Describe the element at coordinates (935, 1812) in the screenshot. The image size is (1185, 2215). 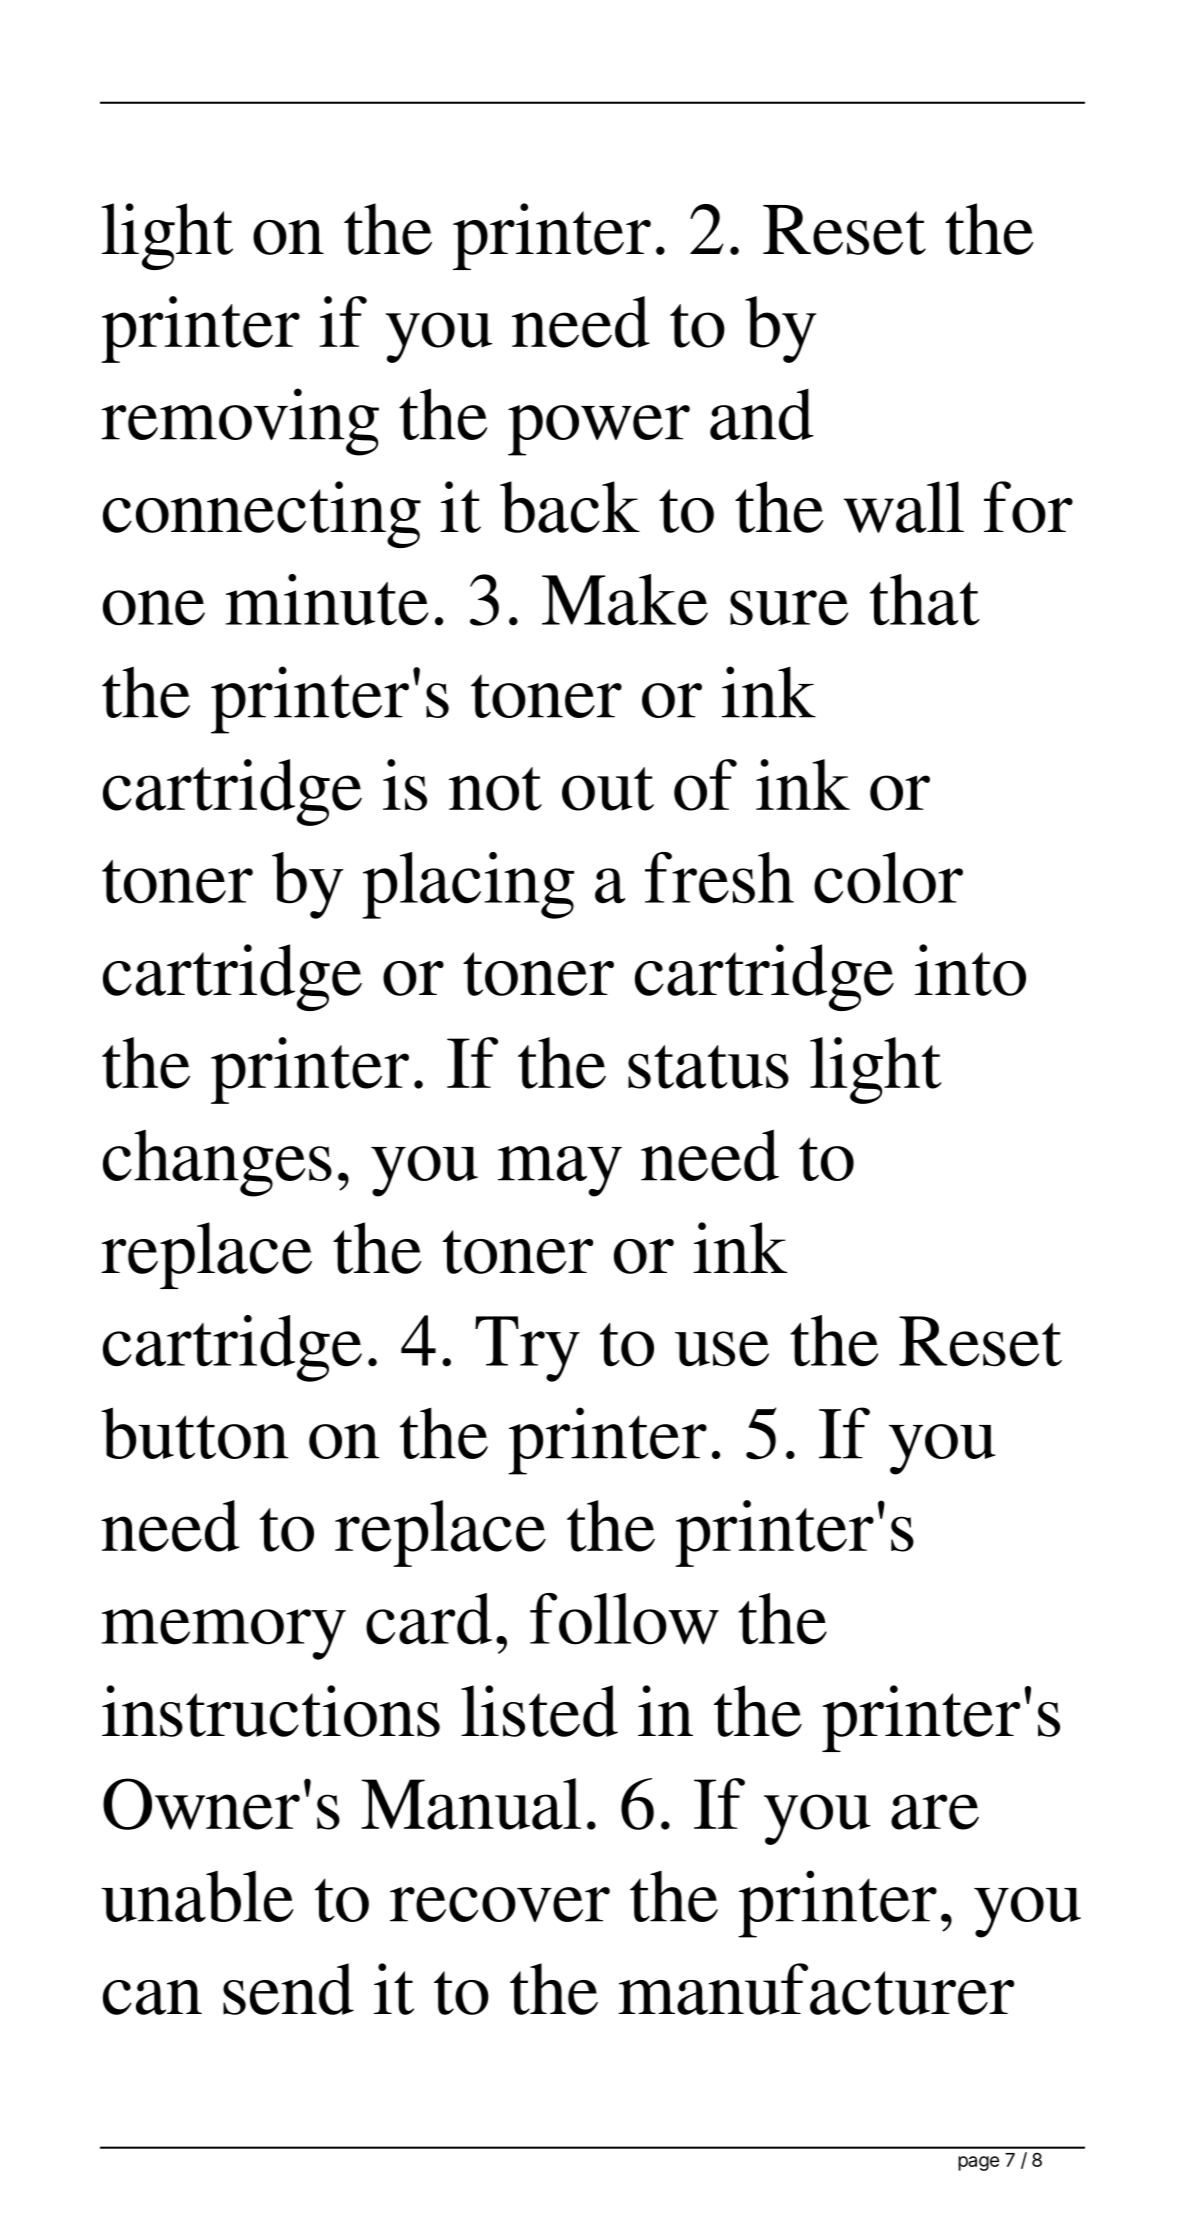
I see `are` at that location.
